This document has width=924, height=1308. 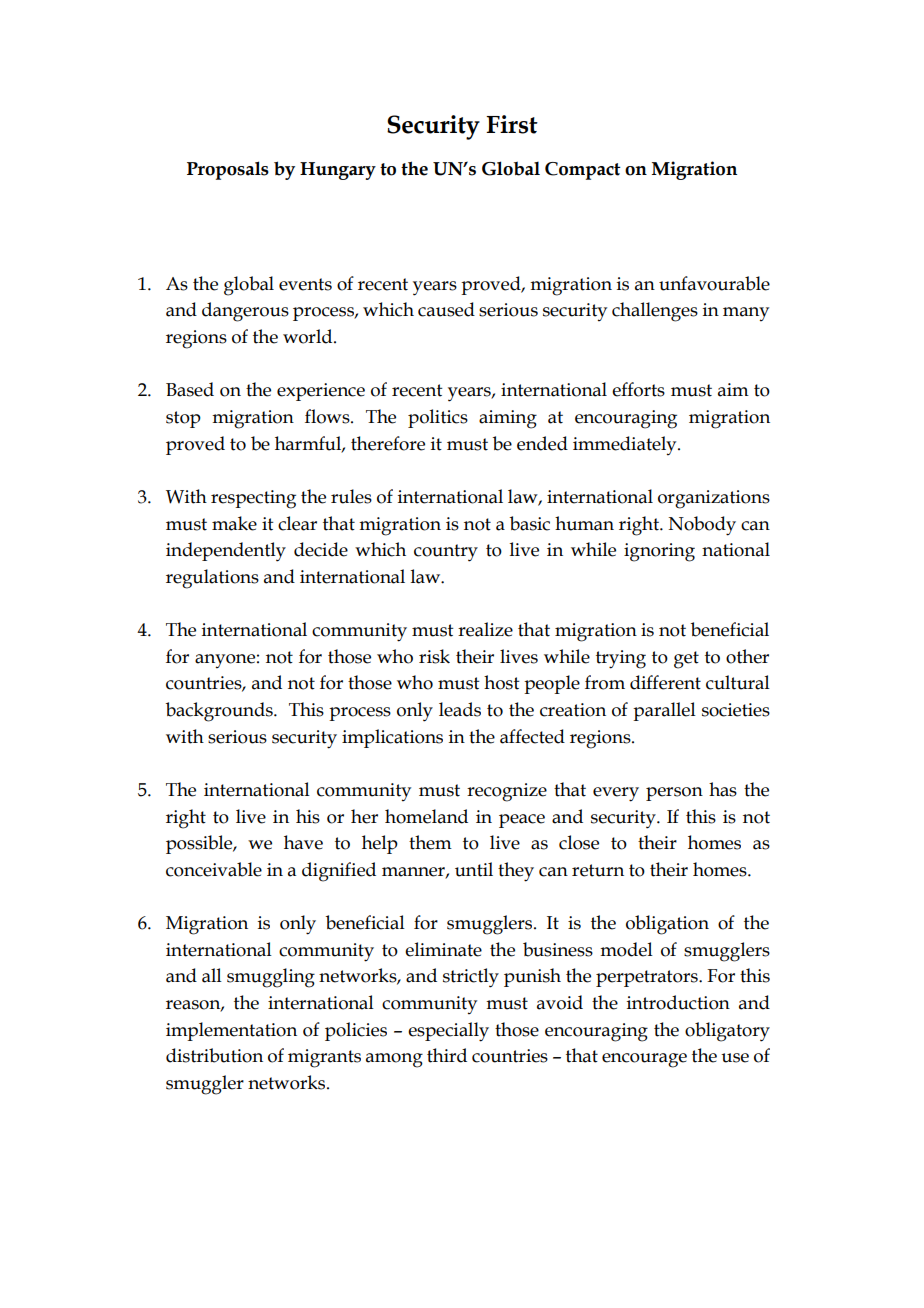 What do you see at coordinates (512, 124) in the document?
I see `First` at bounding box center [512, 124].
